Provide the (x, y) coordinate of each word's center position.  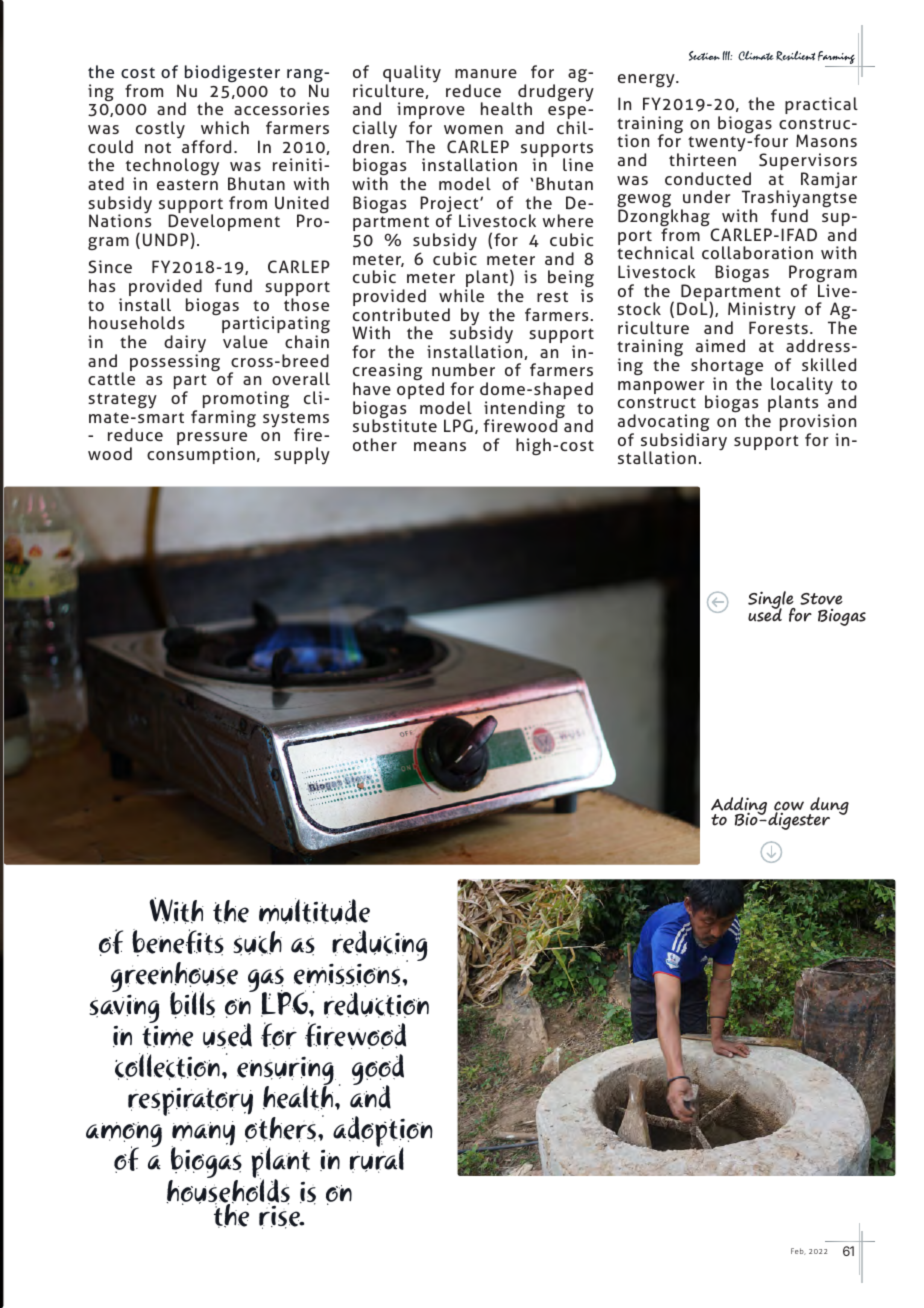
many (203, 1135)
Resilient (795, 56)
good (378, 1071)
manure (486, 73)
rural (377, 1159)
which (225, 127)
